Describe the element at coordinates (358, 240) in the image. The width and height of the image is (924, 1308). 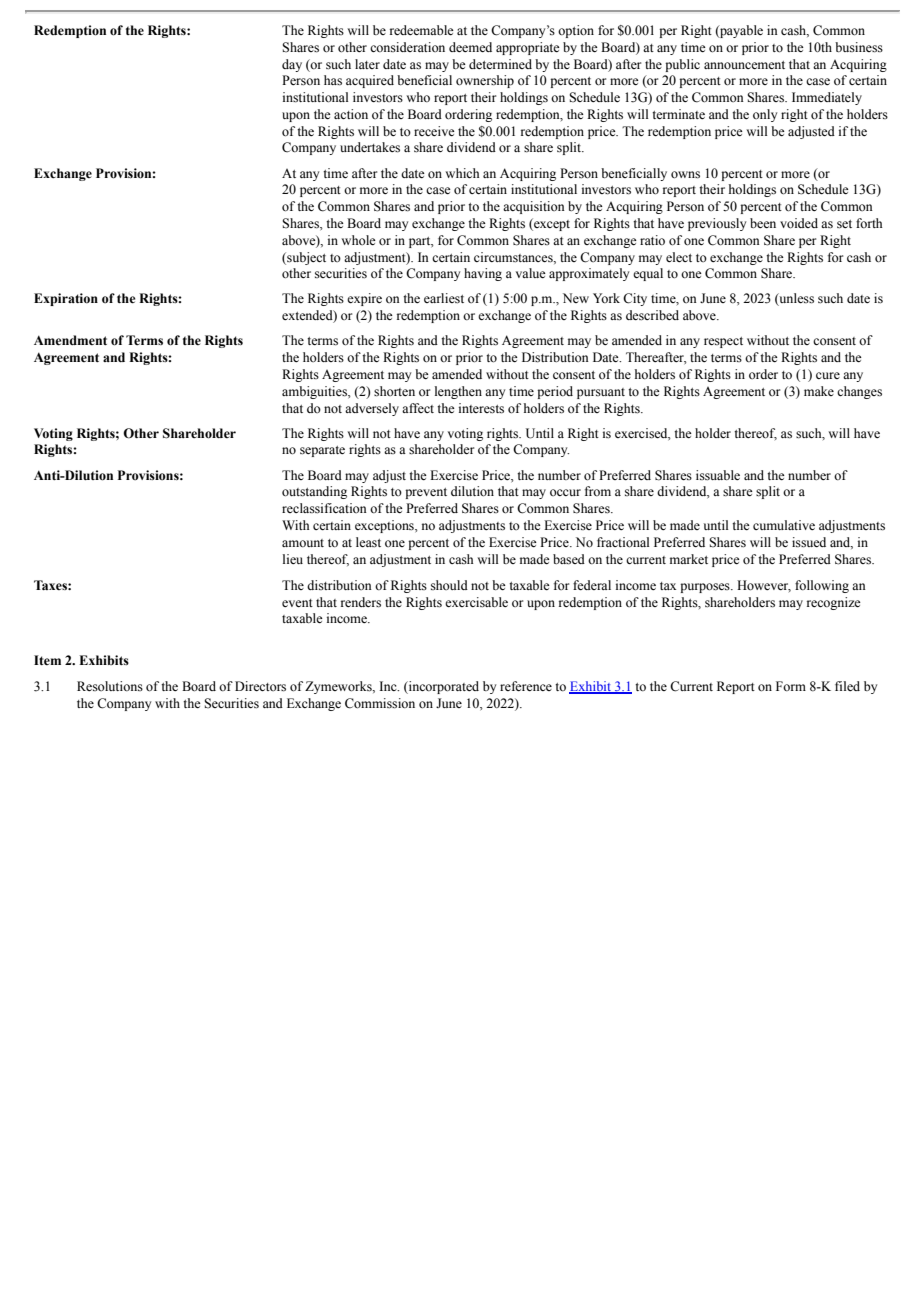
I see `whole` at that location.
